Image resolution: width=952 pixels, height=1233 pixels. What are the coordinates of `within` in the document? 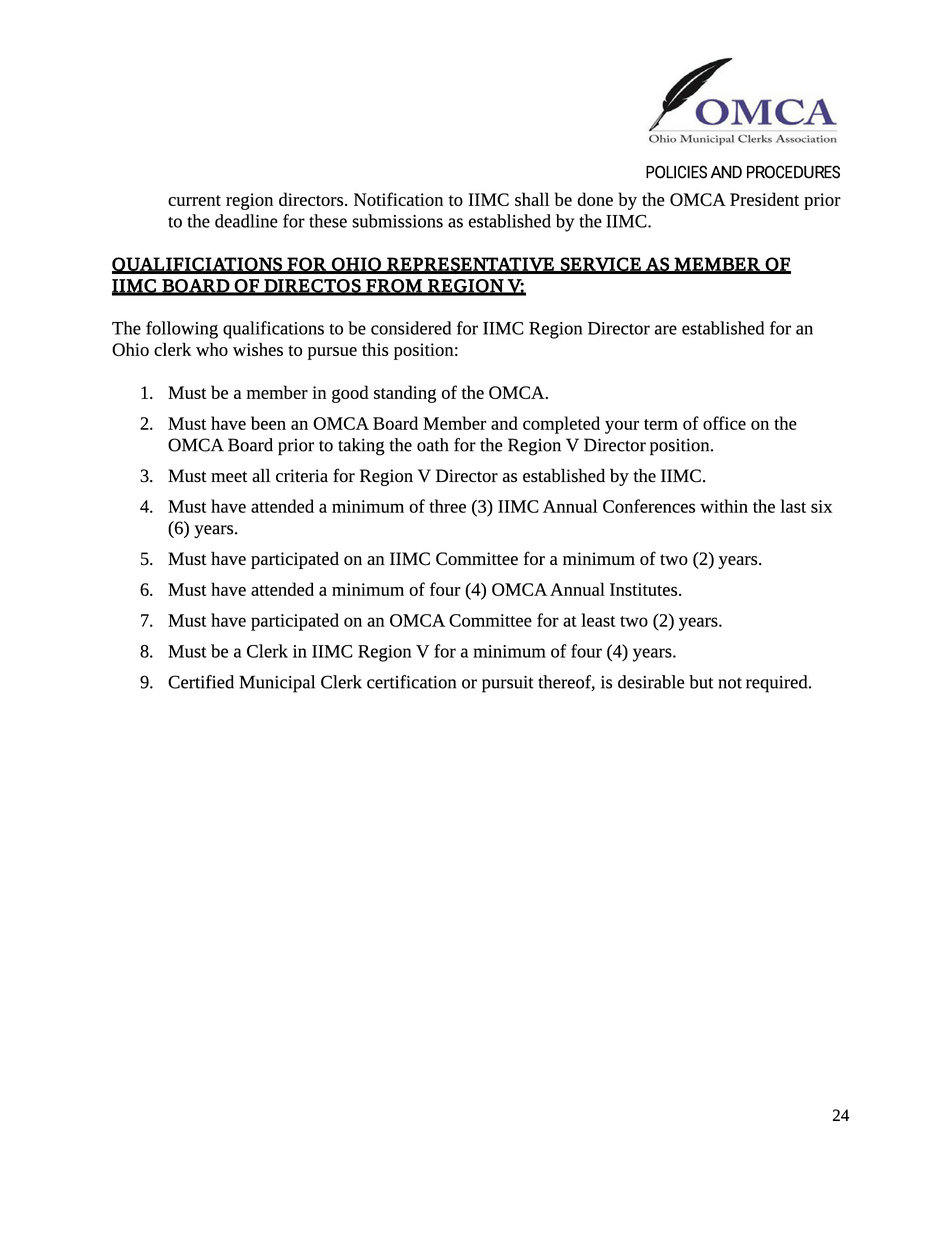 It's located at (724, 506).
